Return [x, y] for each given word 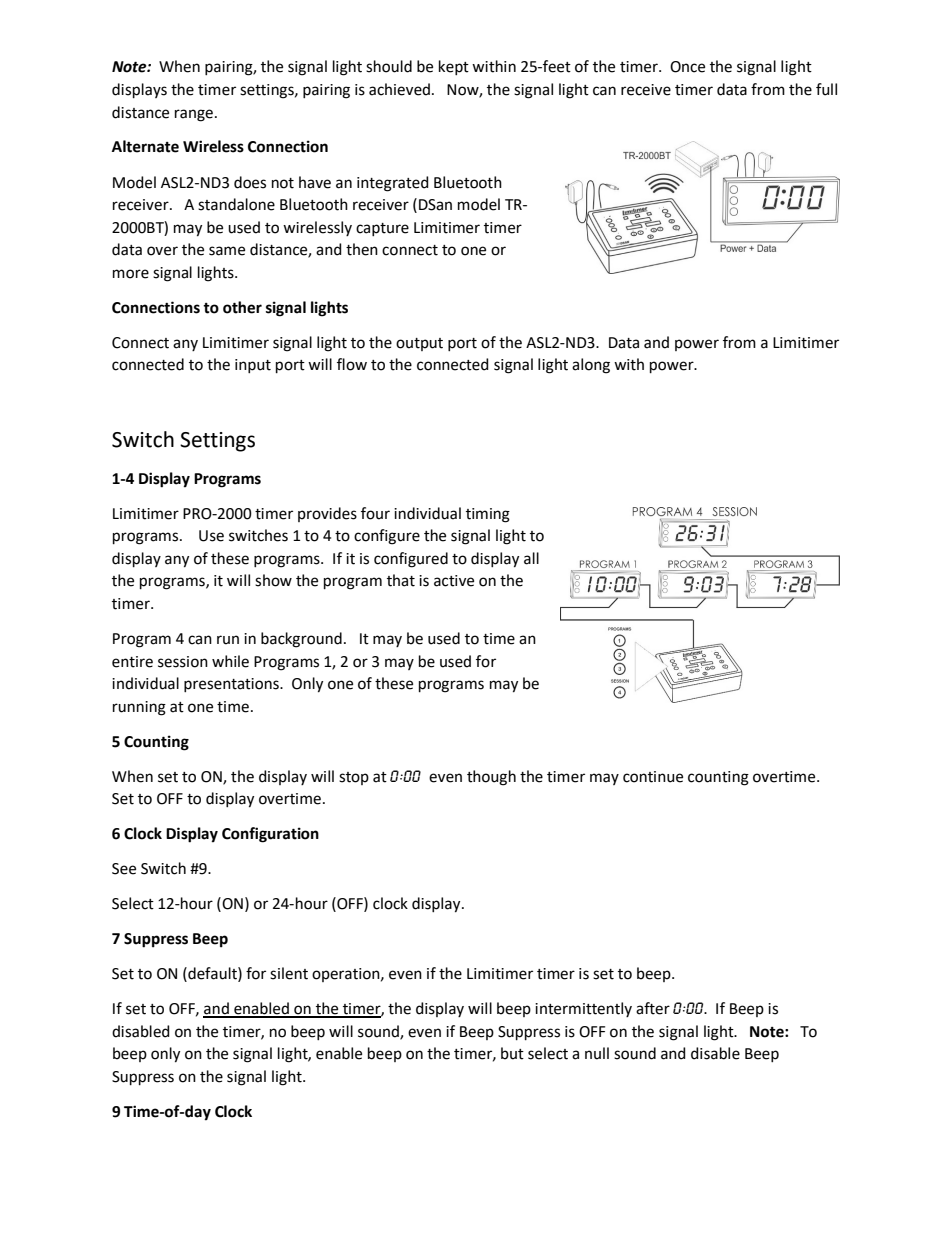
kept [454, 67]
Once [687, 67]
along [591, 366]
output [419, 344]
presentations [232, 685]
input [253, 366]
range [195, 115]
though [491, 778]
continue [653, 777]
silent [289, 973]
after [653, 1008]
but [512, 1053]
